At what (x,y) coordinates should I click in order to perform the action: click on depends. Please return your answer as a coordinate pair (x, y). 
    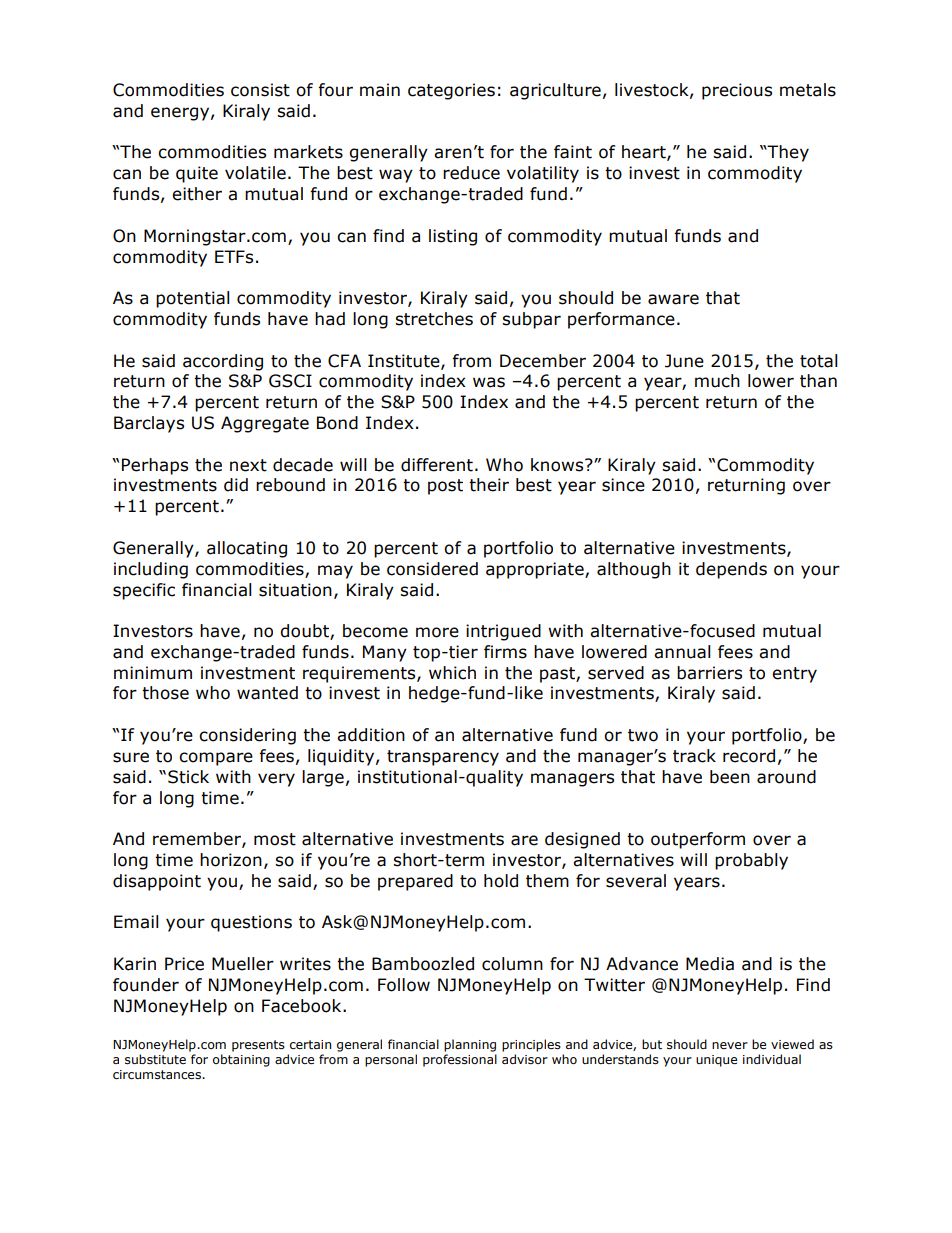
    Looking at the image, I should click on (731, 570).
